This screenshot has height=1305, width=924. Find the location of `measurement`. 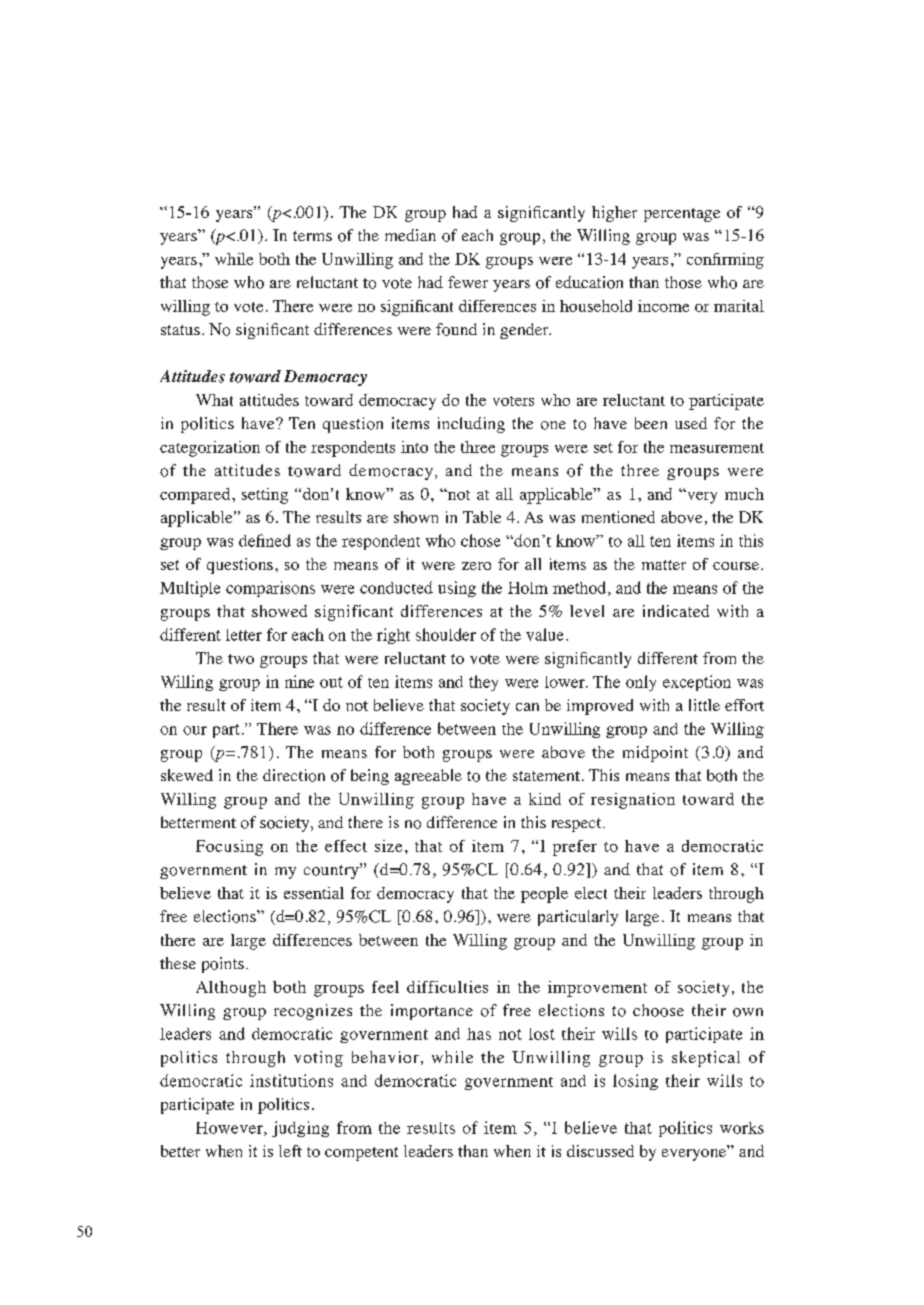

measurement is located at coordinates (717, 448).
